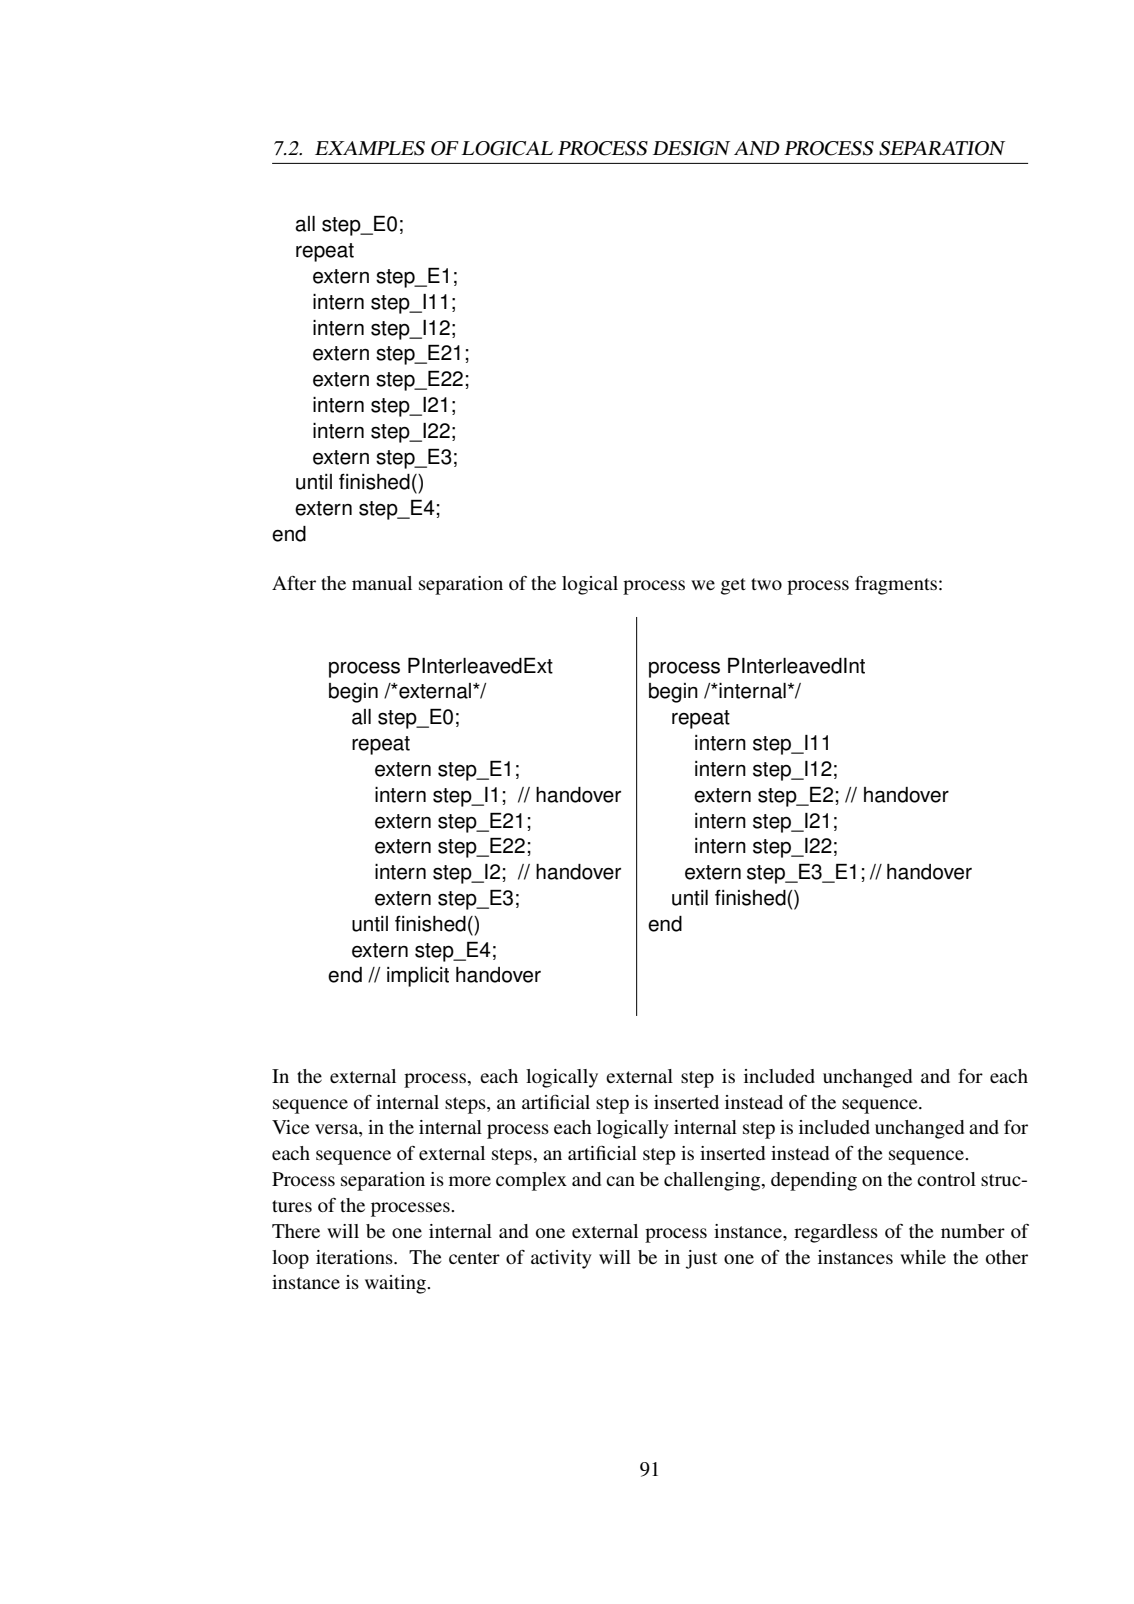  What do you see at coordinates (733, 586) in the document?
I see `get` at bounding box center [733, 586].
